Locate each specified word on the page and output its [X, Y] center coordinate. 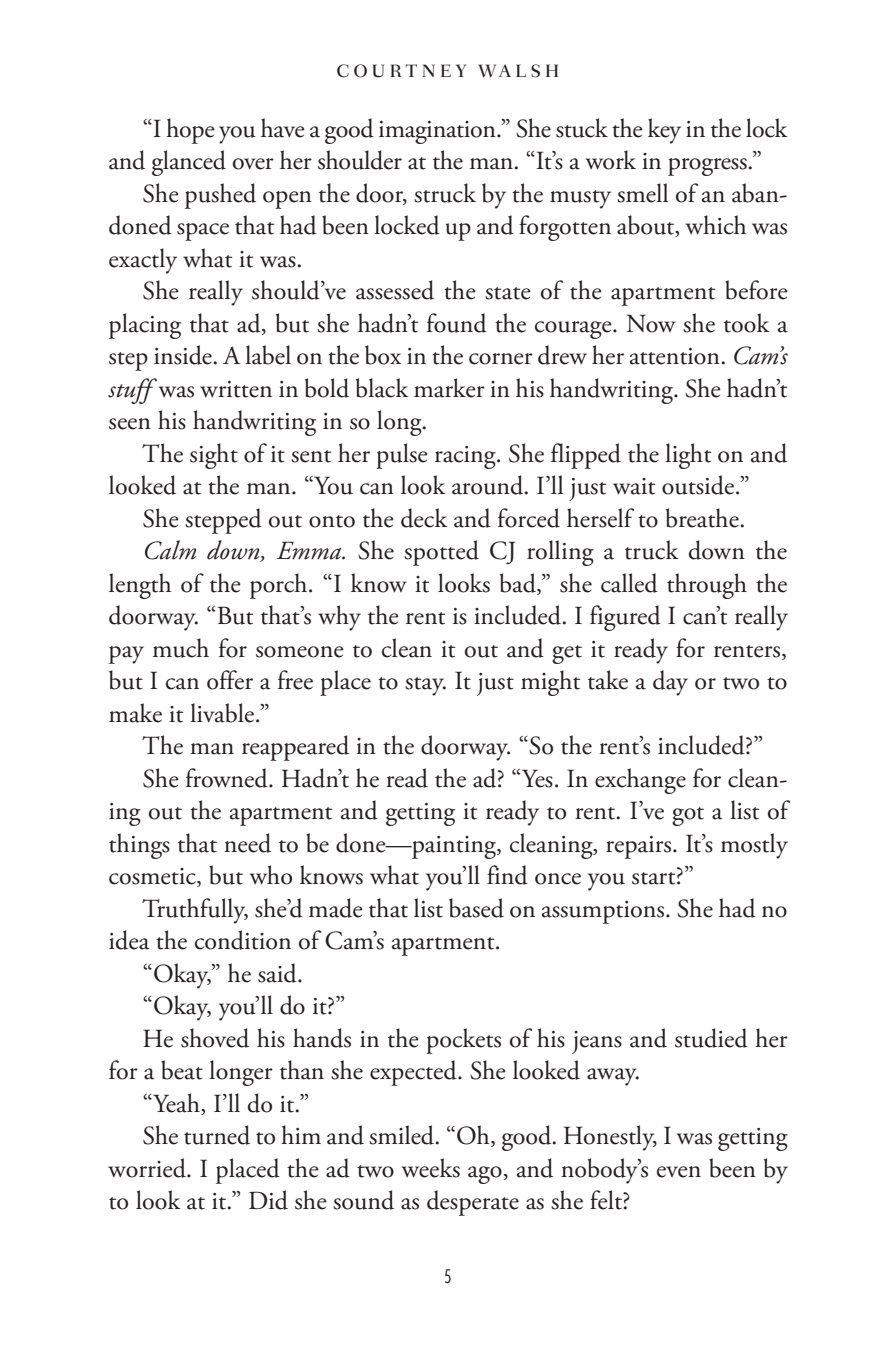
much [181, 648]
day [670, 683]
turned [217, 1135]
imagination [438, 132]
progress [708, 167]
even [679, 1172]
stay [425, 686]
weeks [431, 1168]
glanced [189, 163]
